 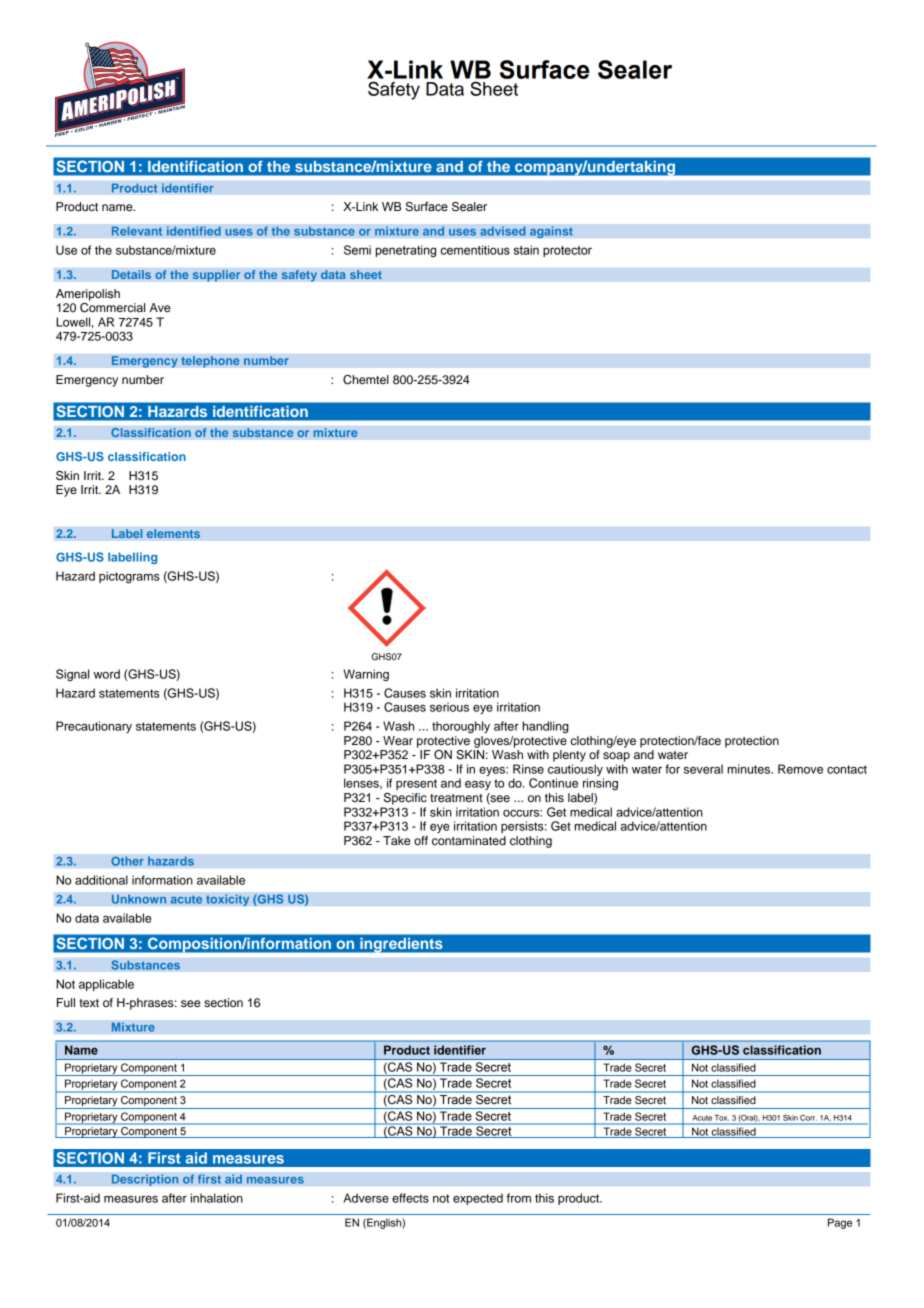 I want to click on minutes, so click(x=749, y=769).
